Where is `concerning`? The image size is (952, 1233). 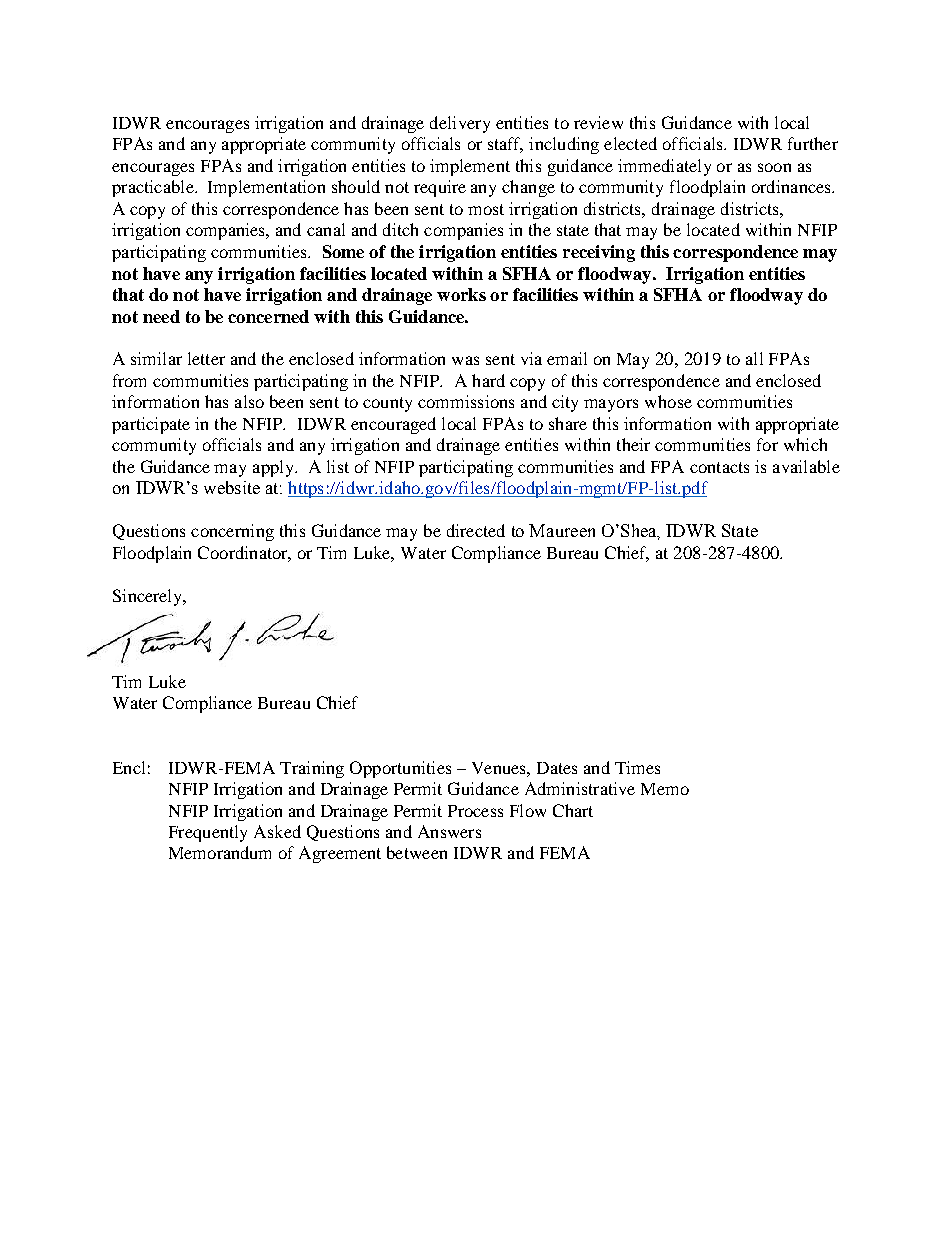
concerning is located at coordinates (232, 532).
